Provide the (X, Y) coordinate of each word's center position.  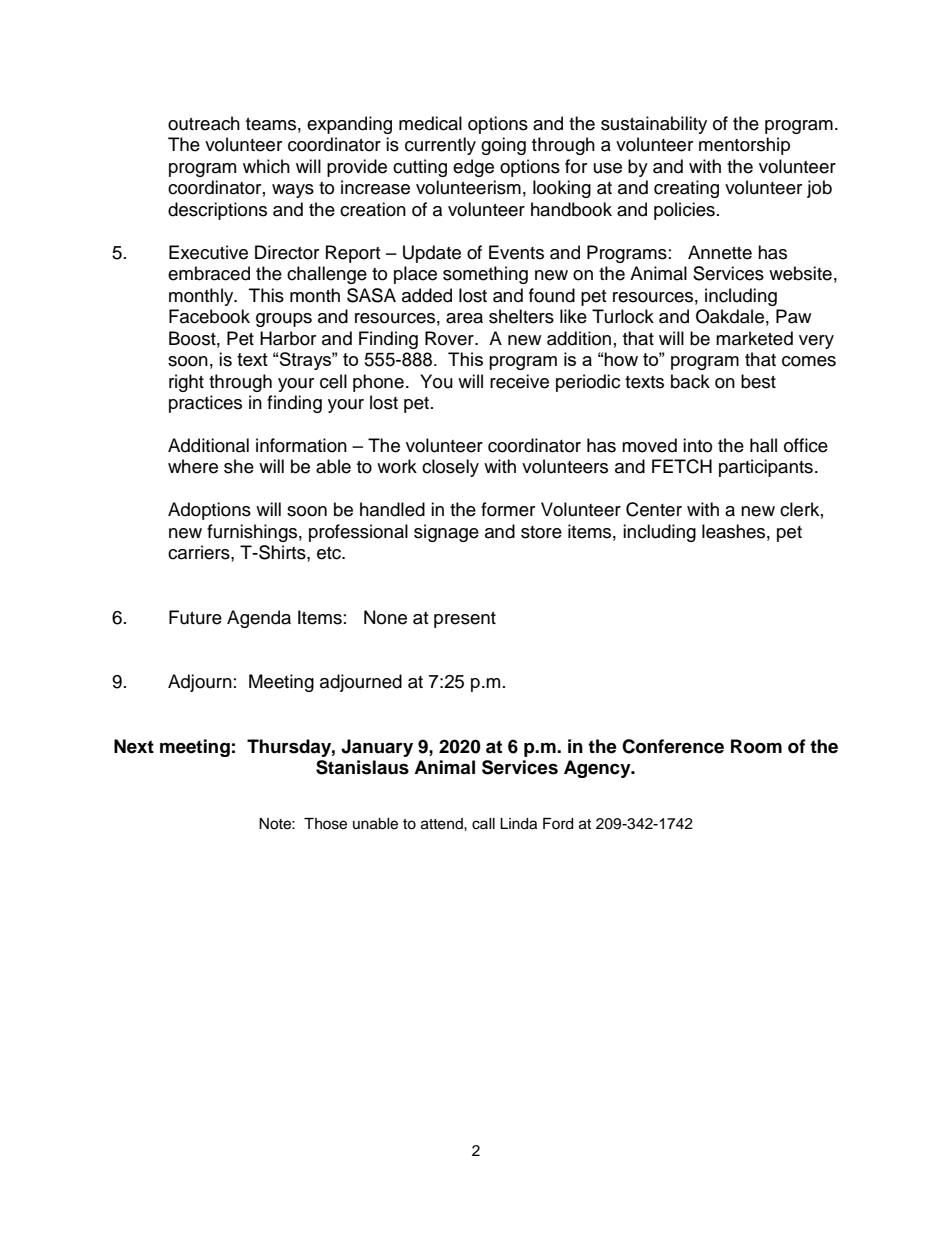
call (483, 824)
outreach (204, 123)
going (503, 146)
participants (766, 468)
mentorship (744, 146)
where (193, 466)
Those (325, 824)
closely (450, 468)
